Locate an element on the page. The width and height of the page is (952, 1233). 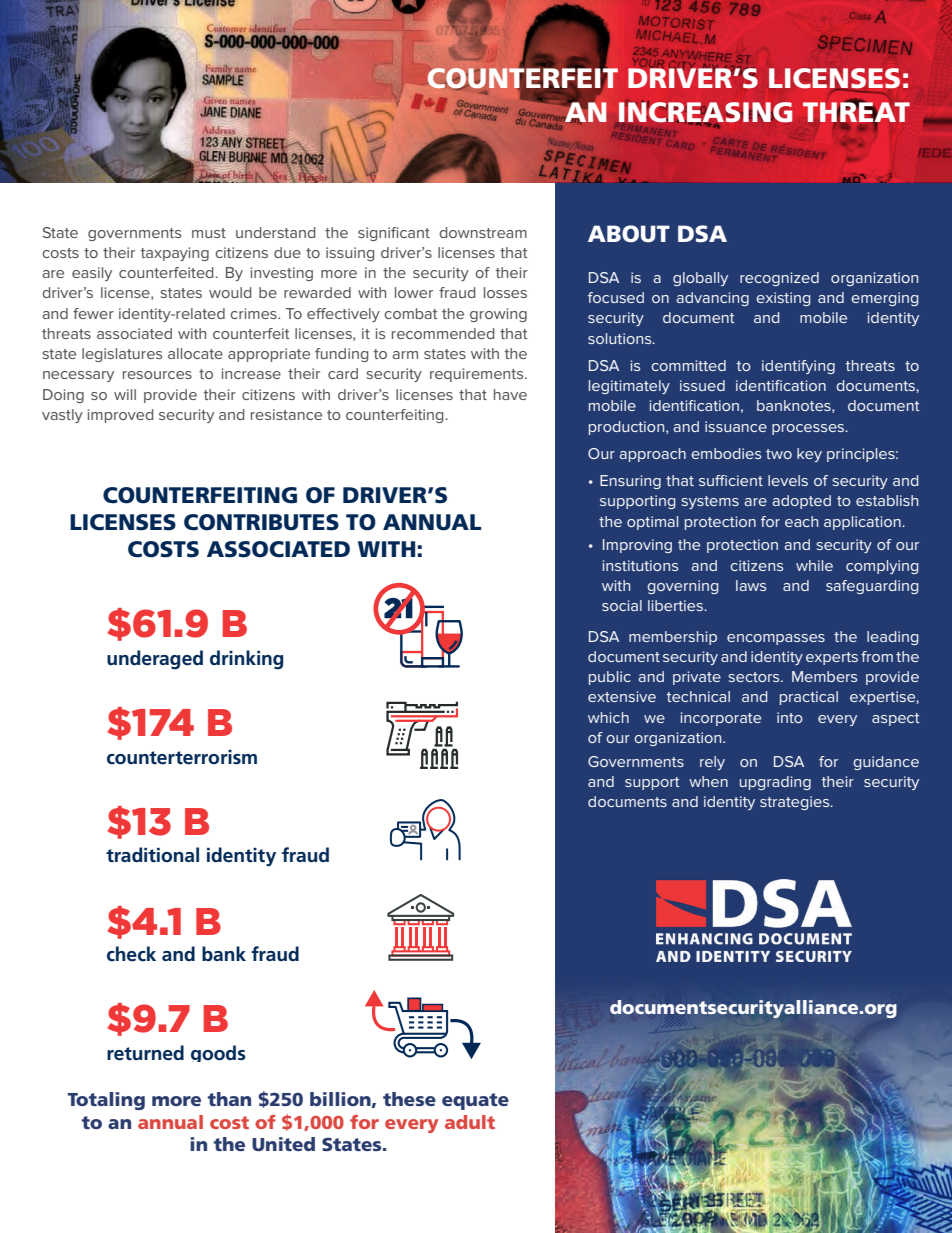
must is located at coordinates (209, 233).
